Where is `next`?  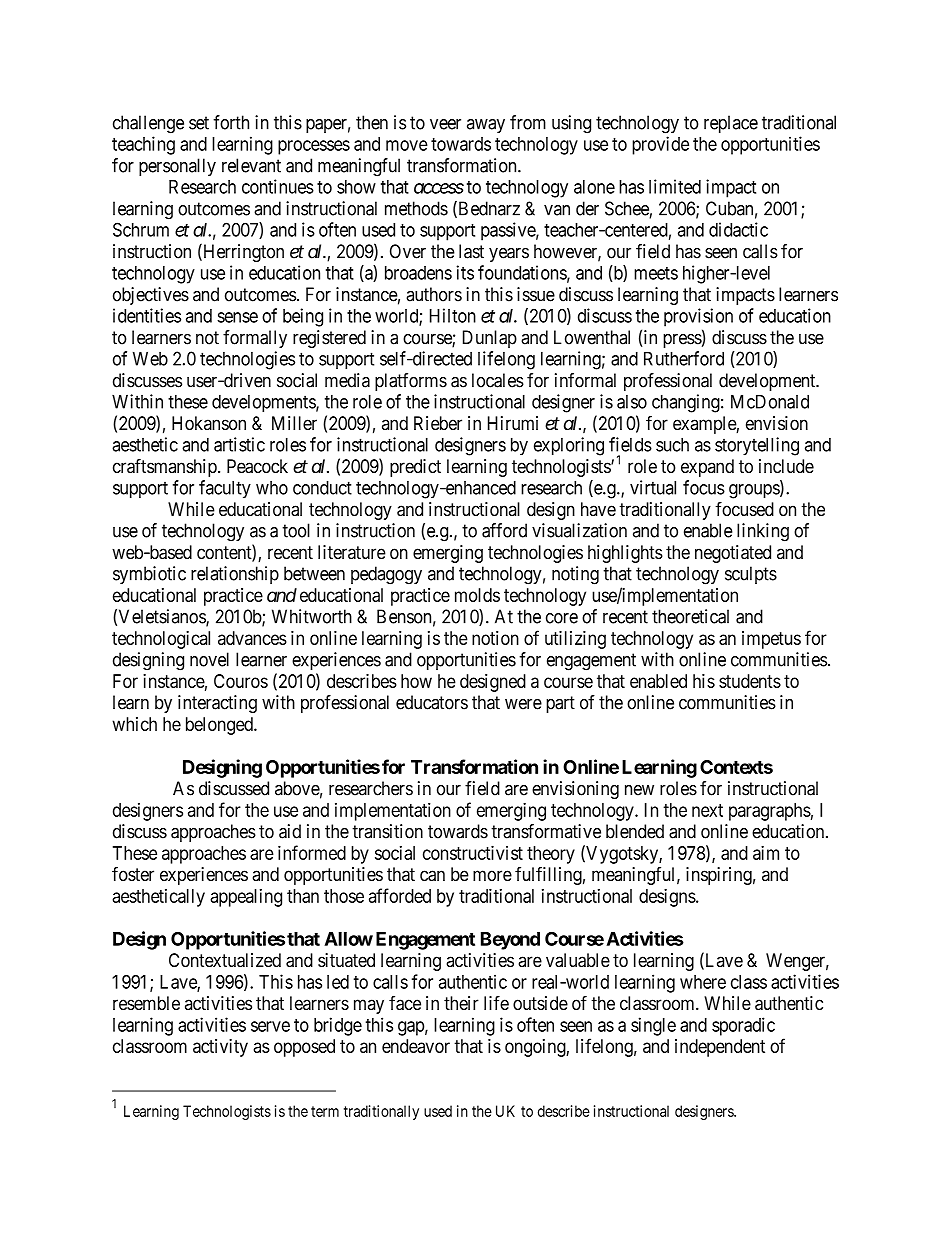 next is located at coordinates (707, 810).
